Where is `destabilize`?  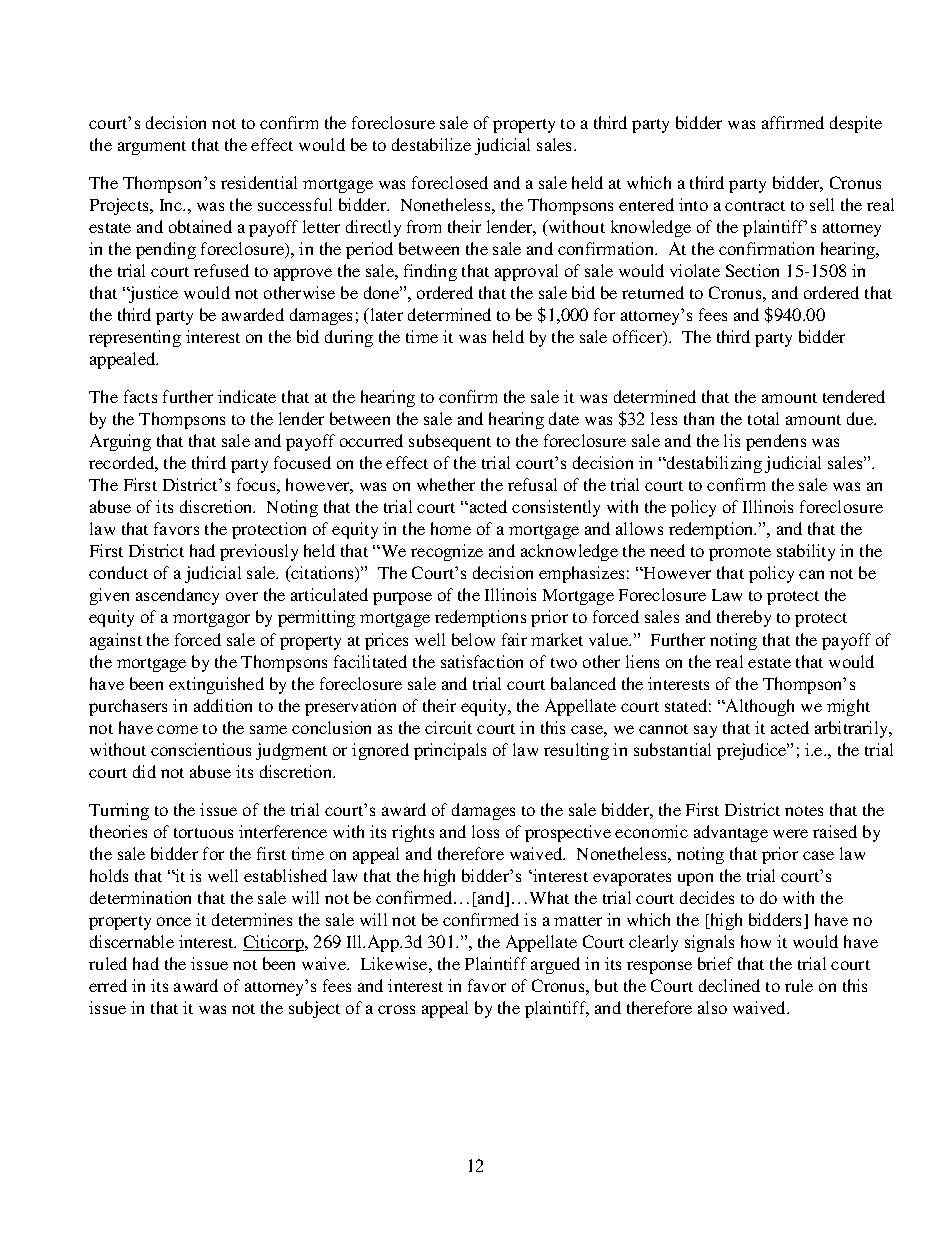 destabilize is located at coordinates (431, 144).
